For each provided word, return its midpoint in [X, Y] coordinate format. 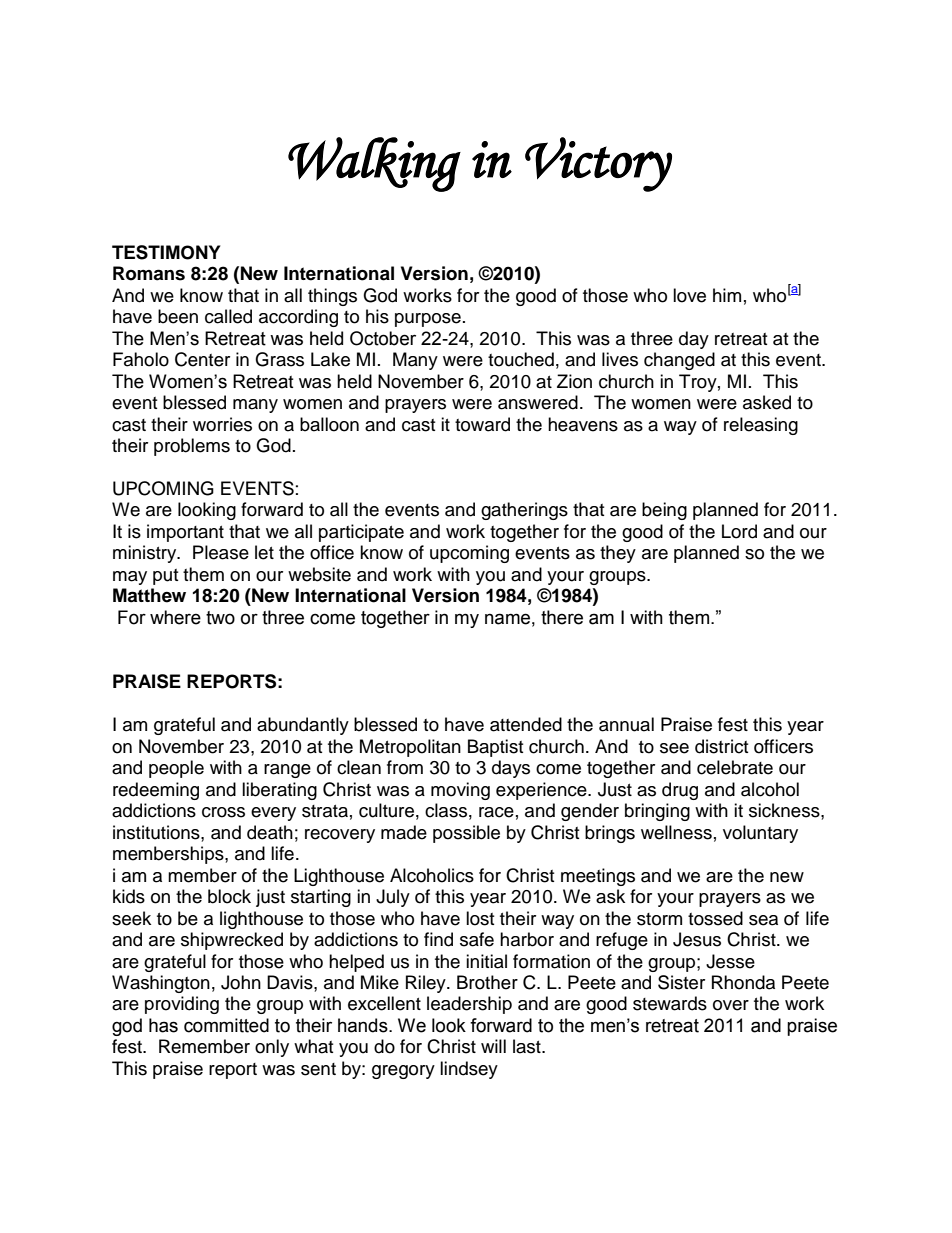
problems [192, 447]
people [176, 769]
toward [482, 424]
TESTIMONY [166, 252]
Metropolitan [410, 748]
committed [226, 1025]
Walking [374, 164]
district [721, 746]
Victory [598, 164]
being [664, 511]
